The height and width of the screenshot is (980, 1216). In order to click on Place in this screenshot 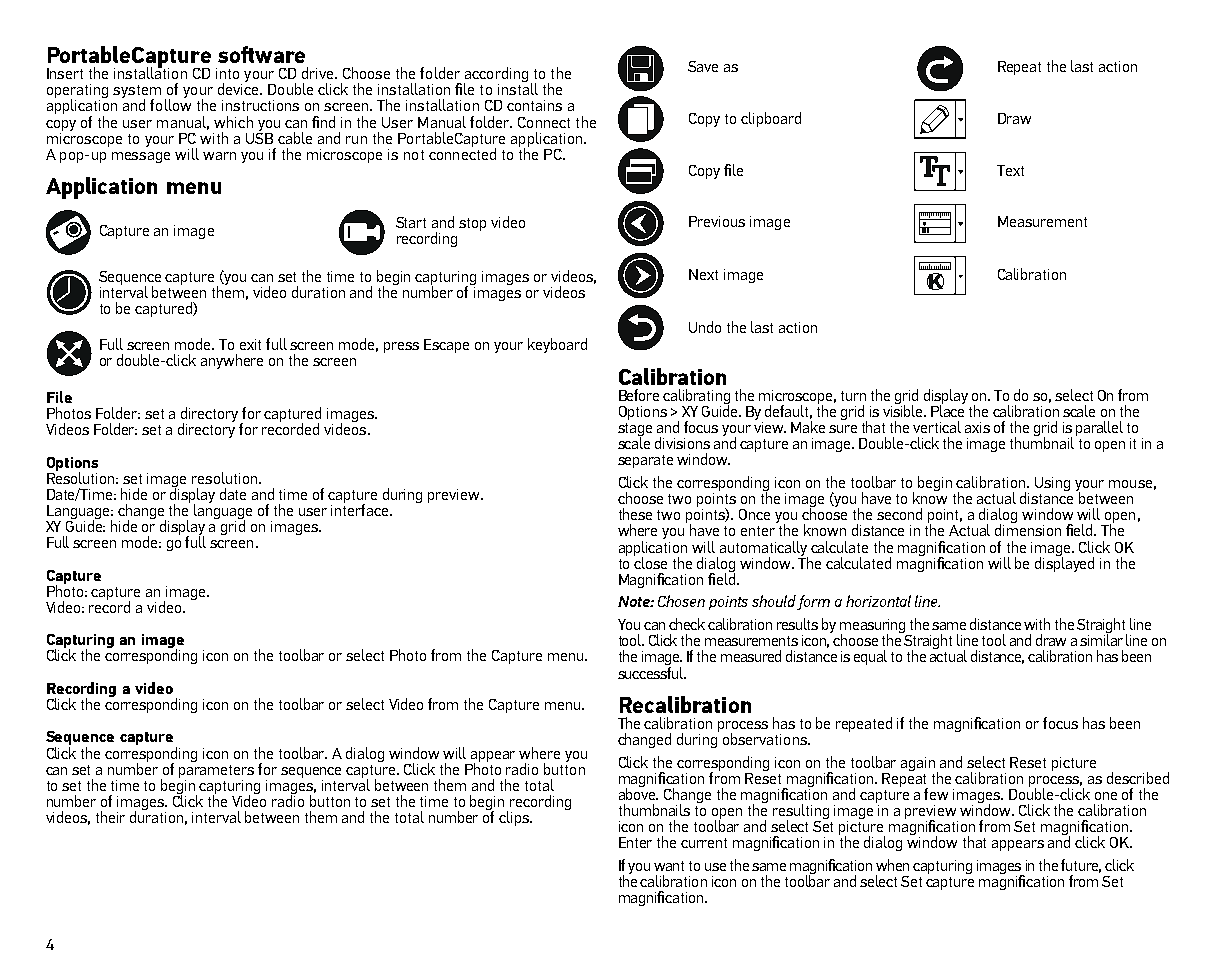, I will do `click(947, 410)`.
